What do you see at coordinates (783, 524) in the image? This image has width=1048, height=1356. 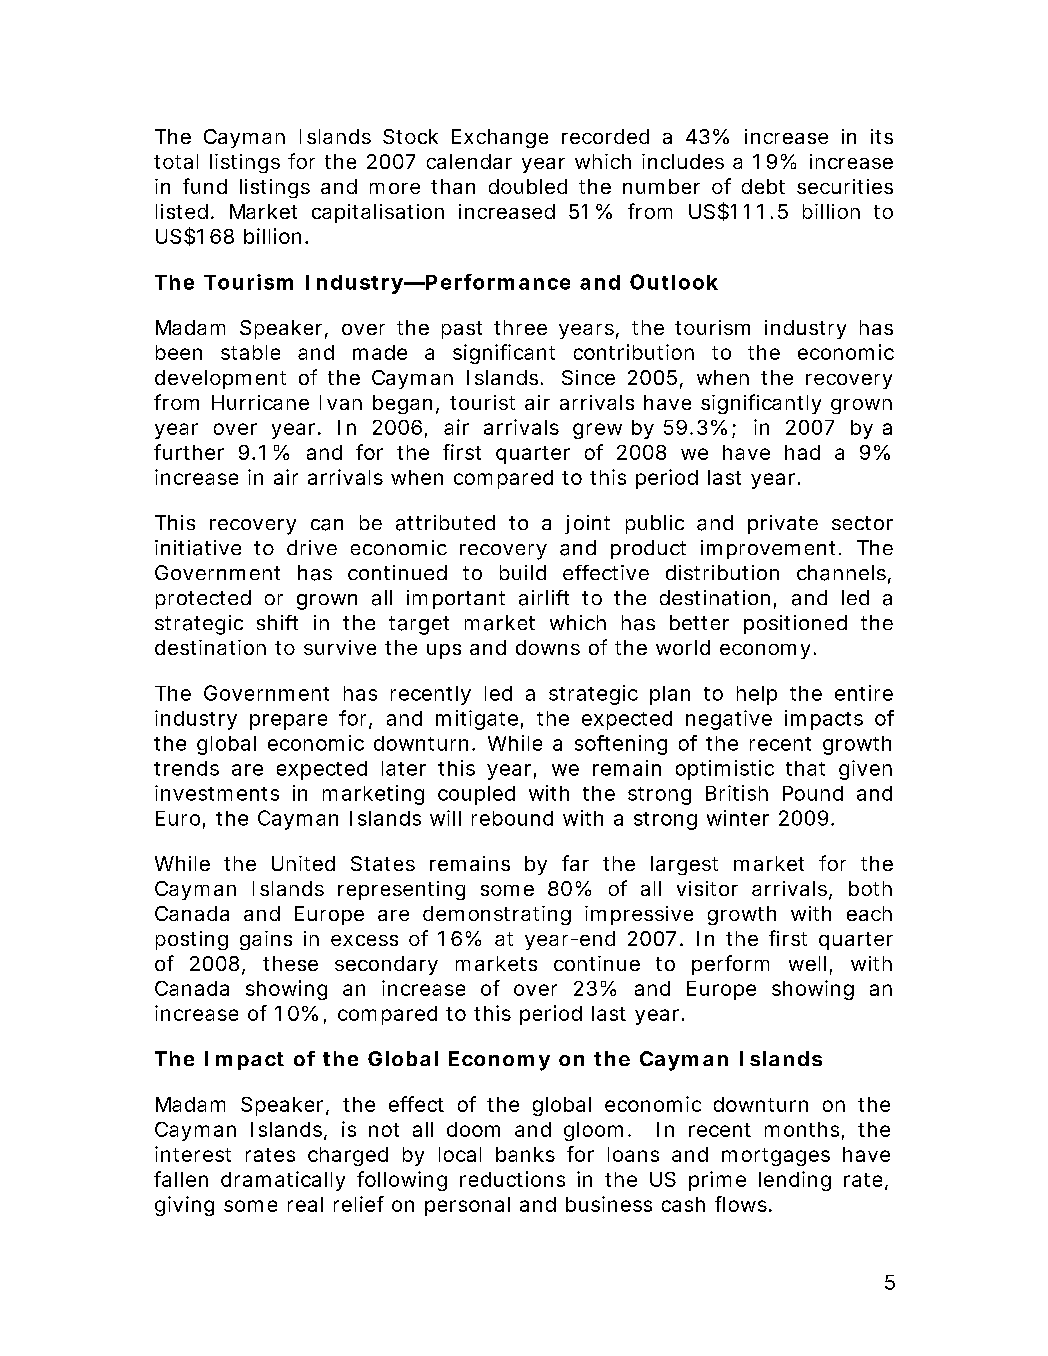 I see `private` at bounding box center [783, 524].
